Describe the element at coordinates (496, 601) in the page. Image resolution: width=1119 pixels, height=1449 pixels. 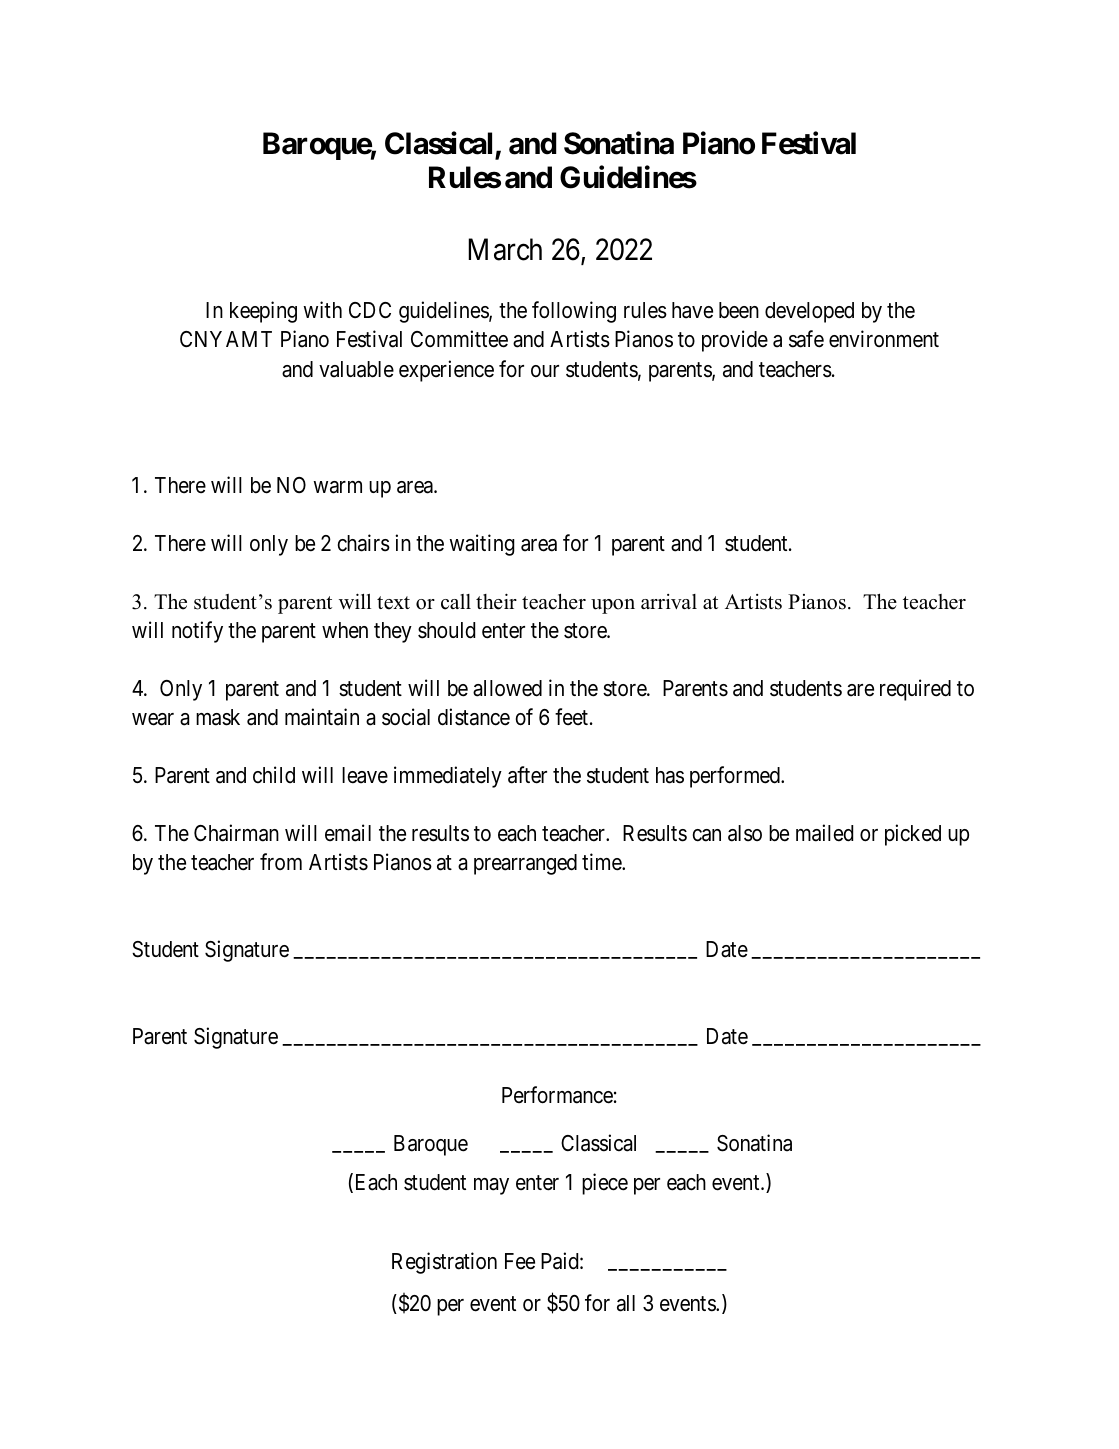
I see `their` at that location.
